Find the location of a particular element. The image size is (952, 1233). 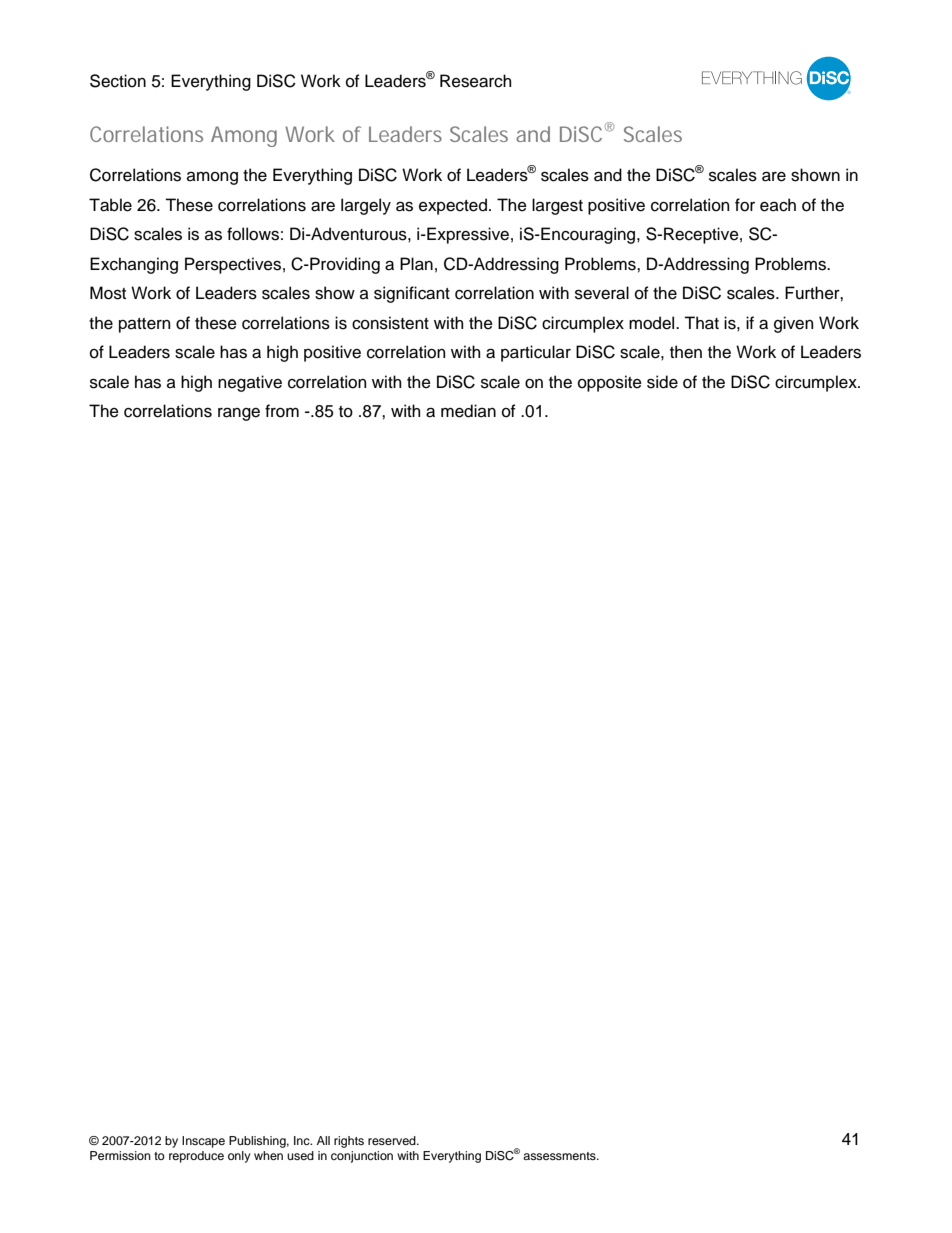

reserved is located at coordinates (393, 1140).
